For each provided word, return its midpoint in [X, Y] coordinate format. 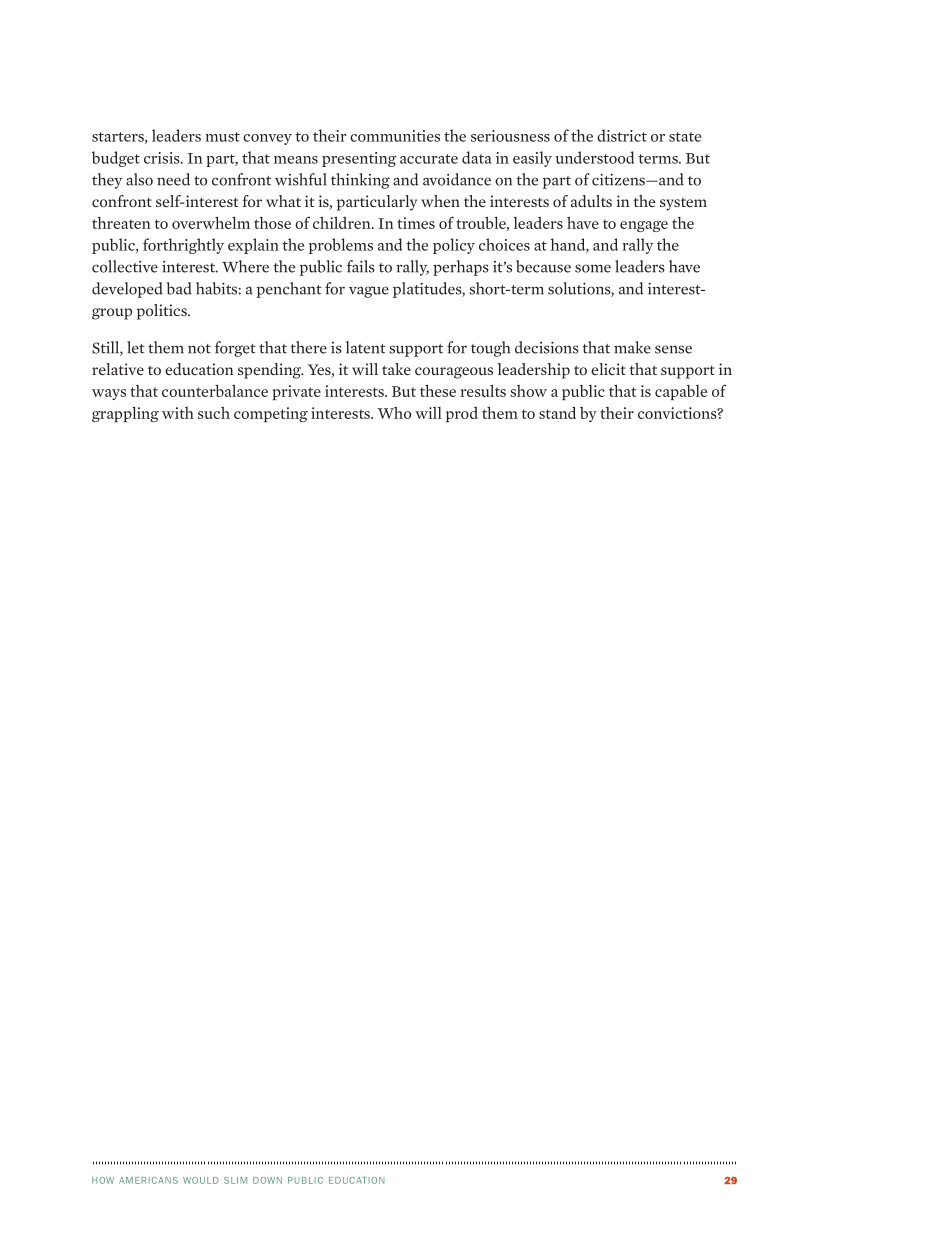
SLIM [235, 1180]
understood [595, 157]
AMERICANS [148, 1180]
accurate [429, 159]
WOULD [201, 1180]
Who [394, 412]
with [178, 413]
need [173, 179]
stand [557, 412]
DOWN [267, 1180]
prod [462, 414]
